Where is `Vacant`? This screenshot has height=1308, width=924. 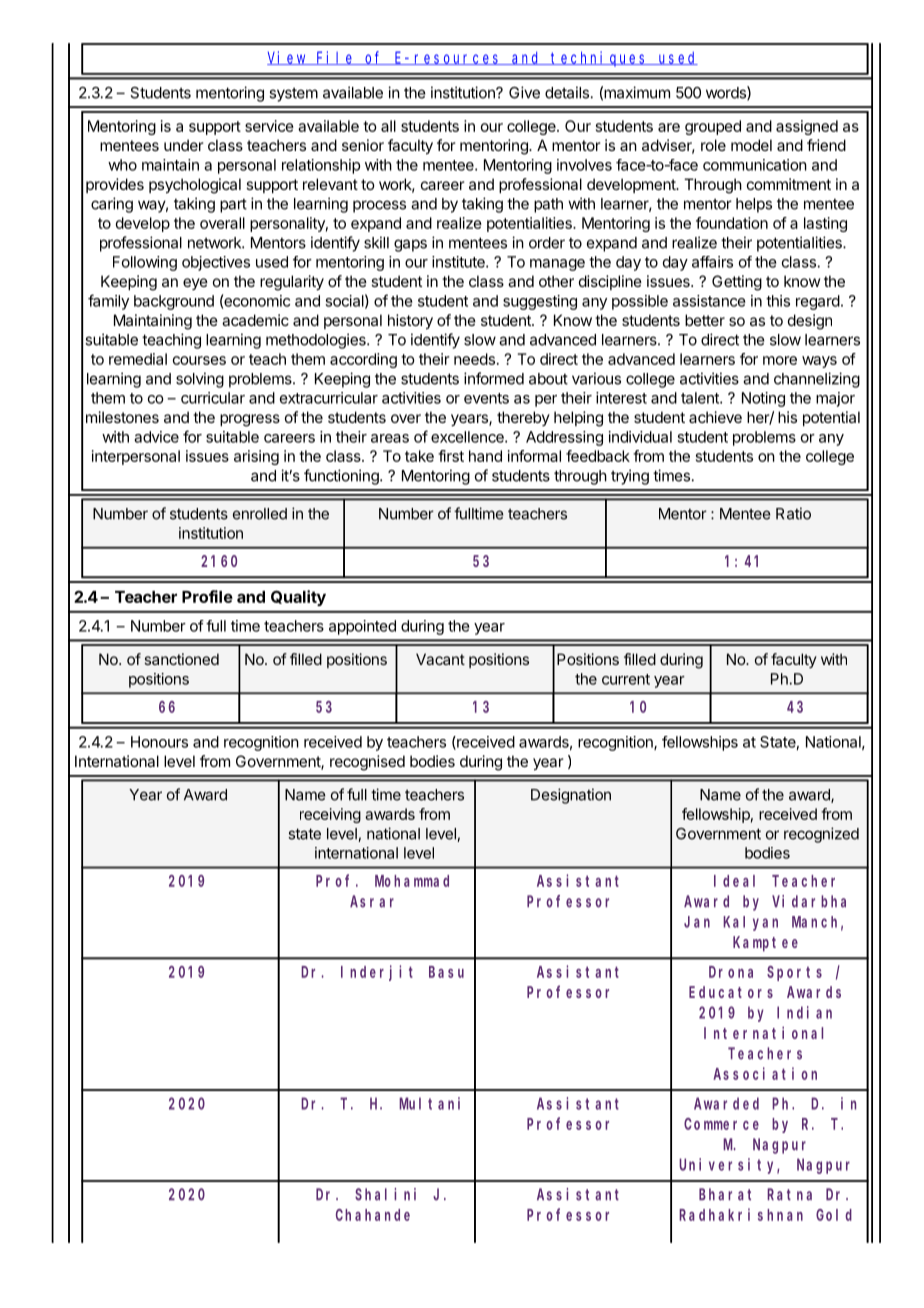 Vacant is located at coordinates (440, 659).
